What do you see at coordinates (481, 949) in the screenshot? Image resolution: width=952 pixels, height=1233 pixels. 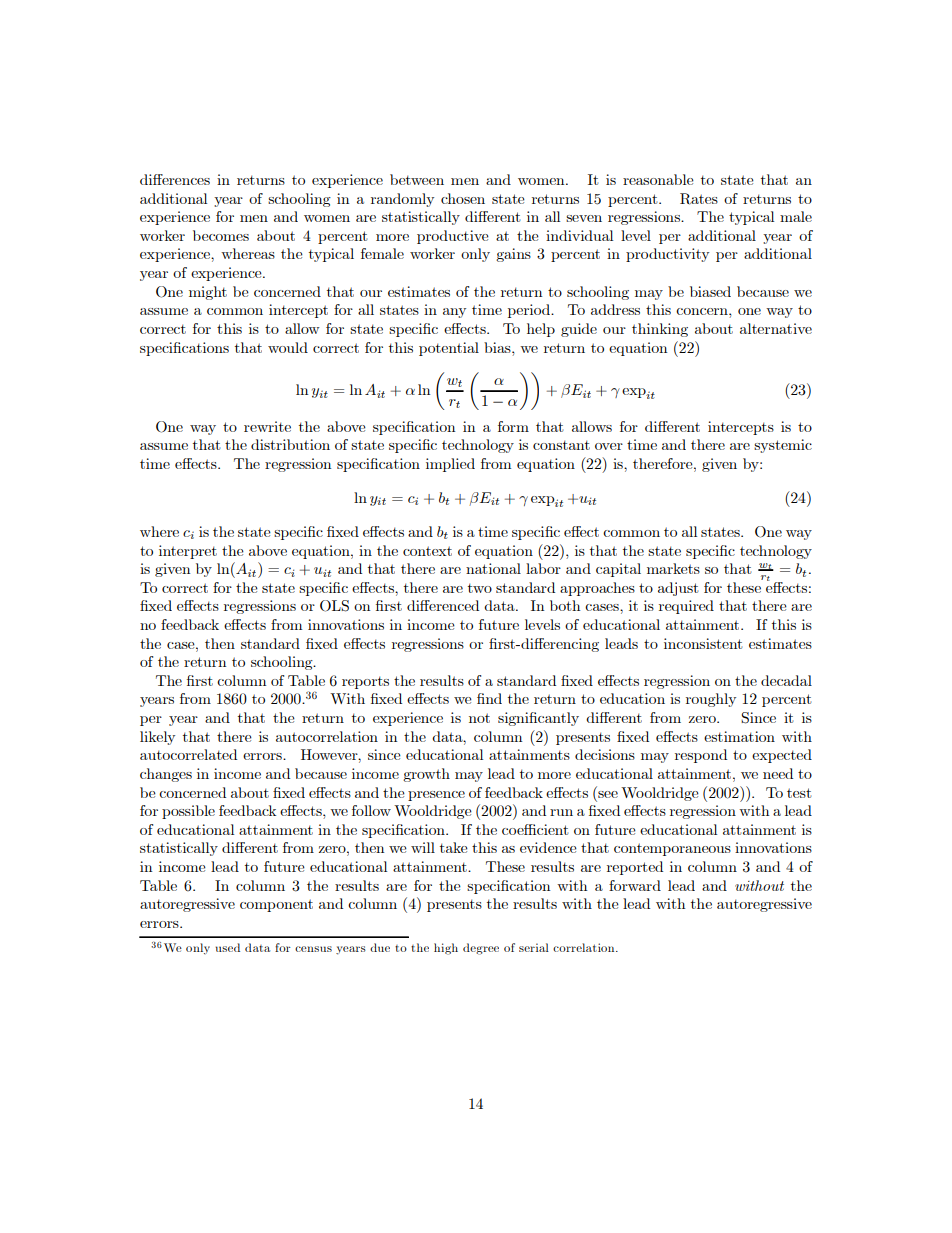 I see `degree` at bounding box center [481, 949].
